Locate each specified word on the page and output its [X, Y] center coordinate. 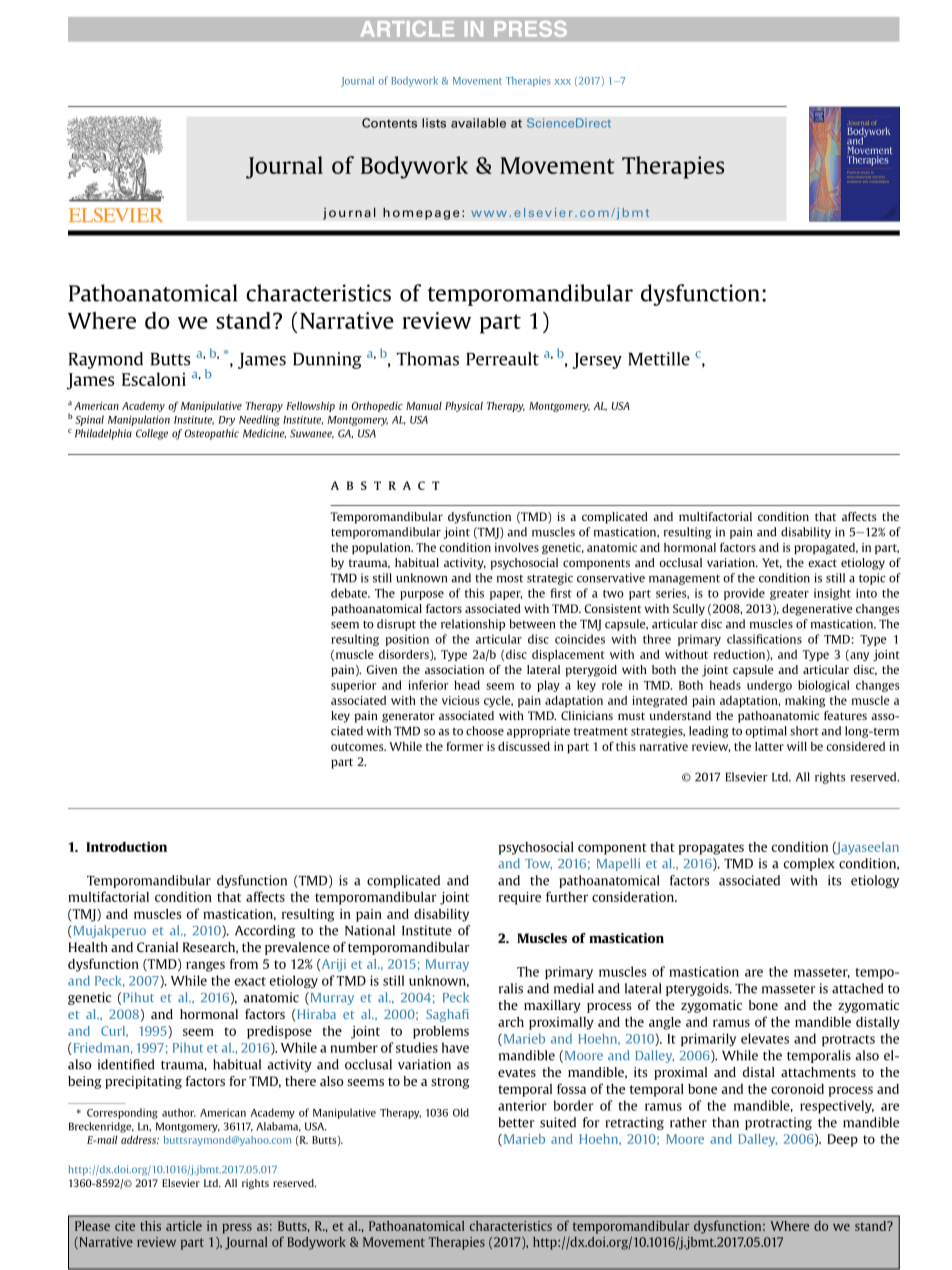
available [478, 123]
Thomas [427, 359]
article [184, 1226]
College [152, 434]
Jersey [597, 361]
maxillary [552, 1006]
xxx [563, 82]
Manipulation [139, 420]
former [464, 746]
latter [769, 746]
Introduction [126, 846]
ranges [205, 966]
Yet [772, 563]
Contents [389, 123]
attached [858, 988]
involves [517, 547]
